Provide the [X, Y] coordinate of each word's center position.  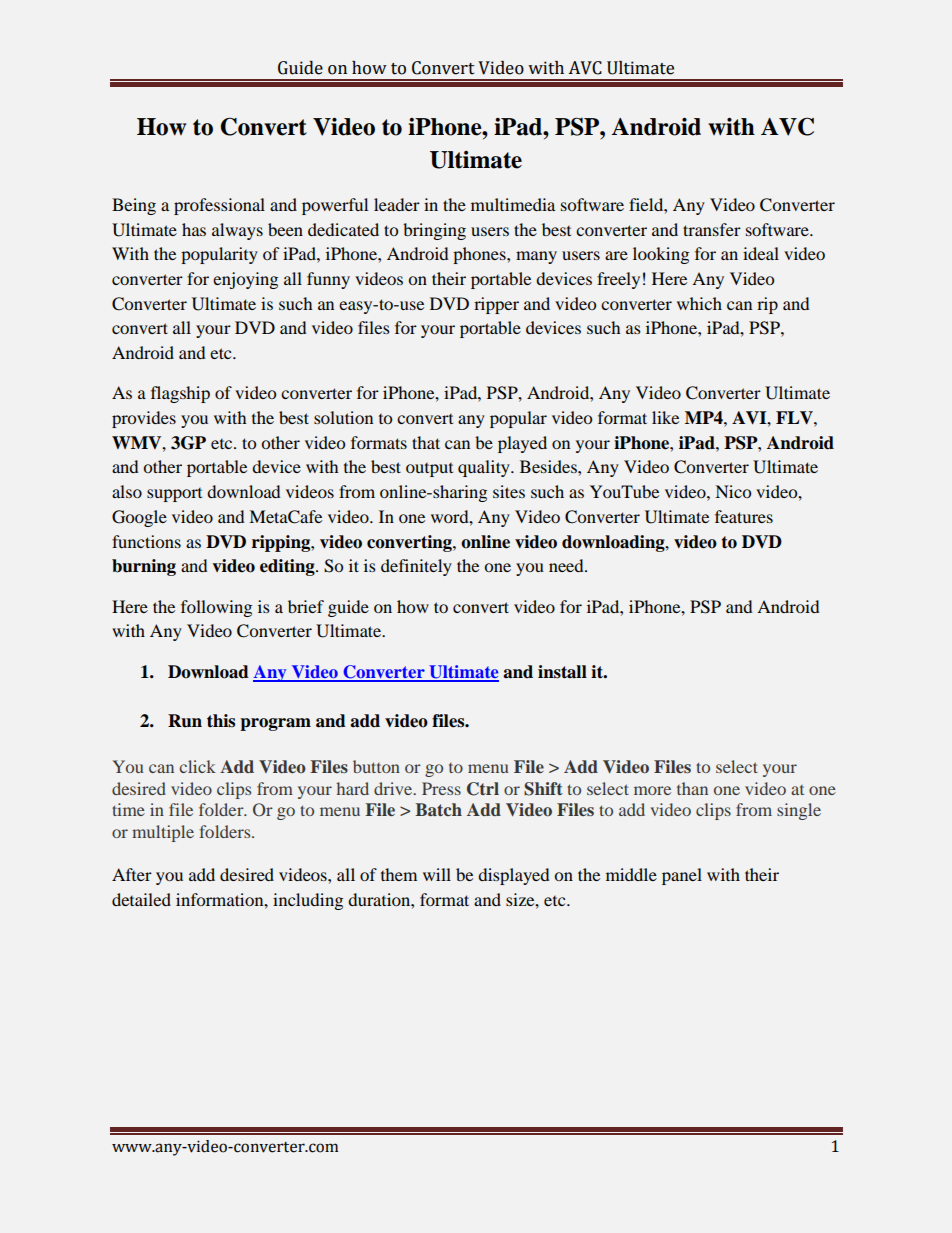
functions [146, 541]
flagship [180, 394]
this [221, 721]
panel [682, 876]
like [665, 417]
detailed [141, 899]
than [692, 788]
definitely [416, 567]
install [562, 672]
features [744, 516]
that [426, 442]
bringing [434, 231]
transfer [712, 229]
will [437, 874]
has [194, 229]
